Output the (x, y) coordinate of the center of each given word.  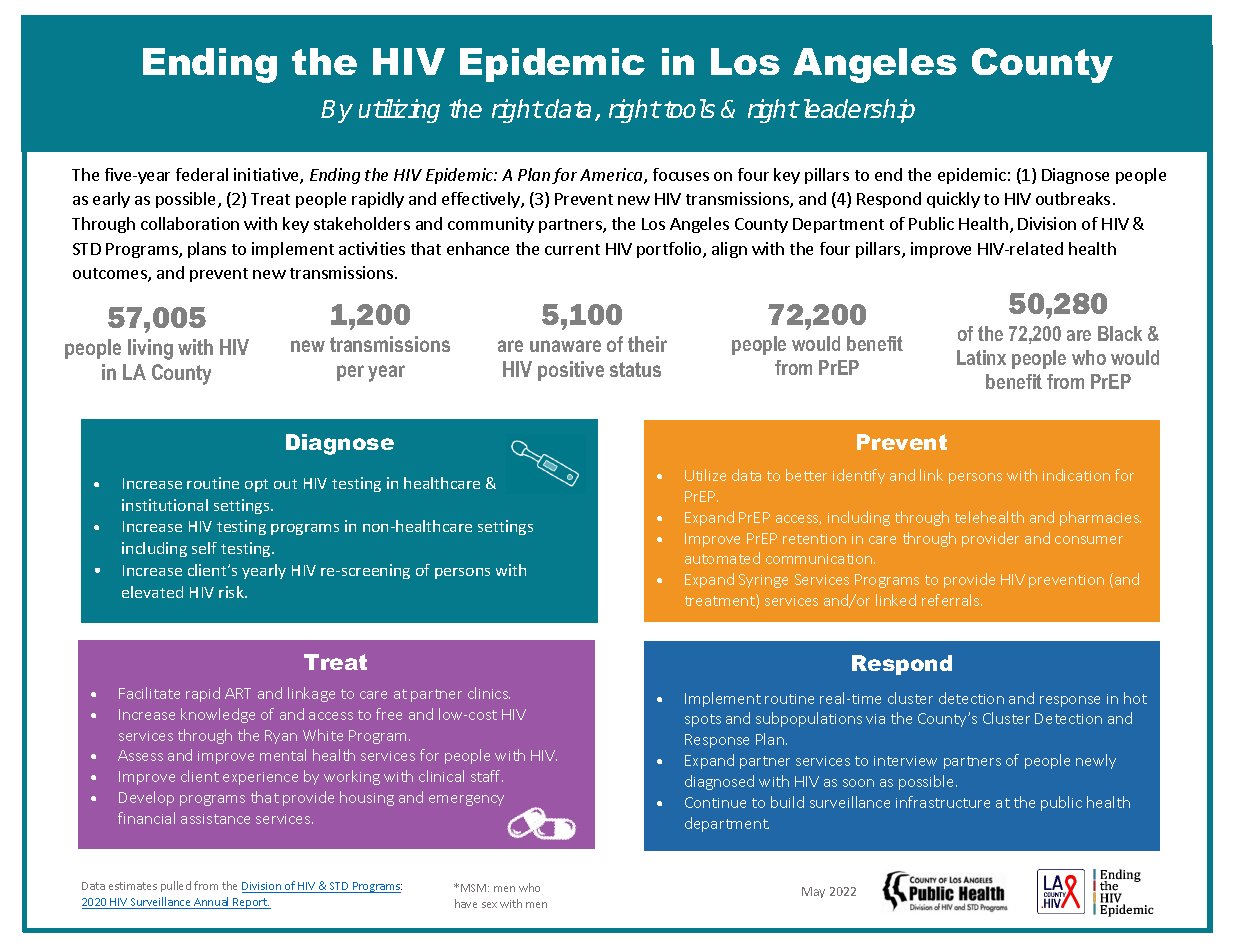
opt (256, 485)
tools (689, 108)
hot (1135, 698)
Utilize (705, 475)
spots (703, 720)
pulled (176, 886)
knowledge (218, 715)
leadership (859, 111)
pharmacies (1100, 518)
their (647, 344)
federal (202, 174)
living (150, 349)
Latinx (981, 357)
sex (489, 905)
